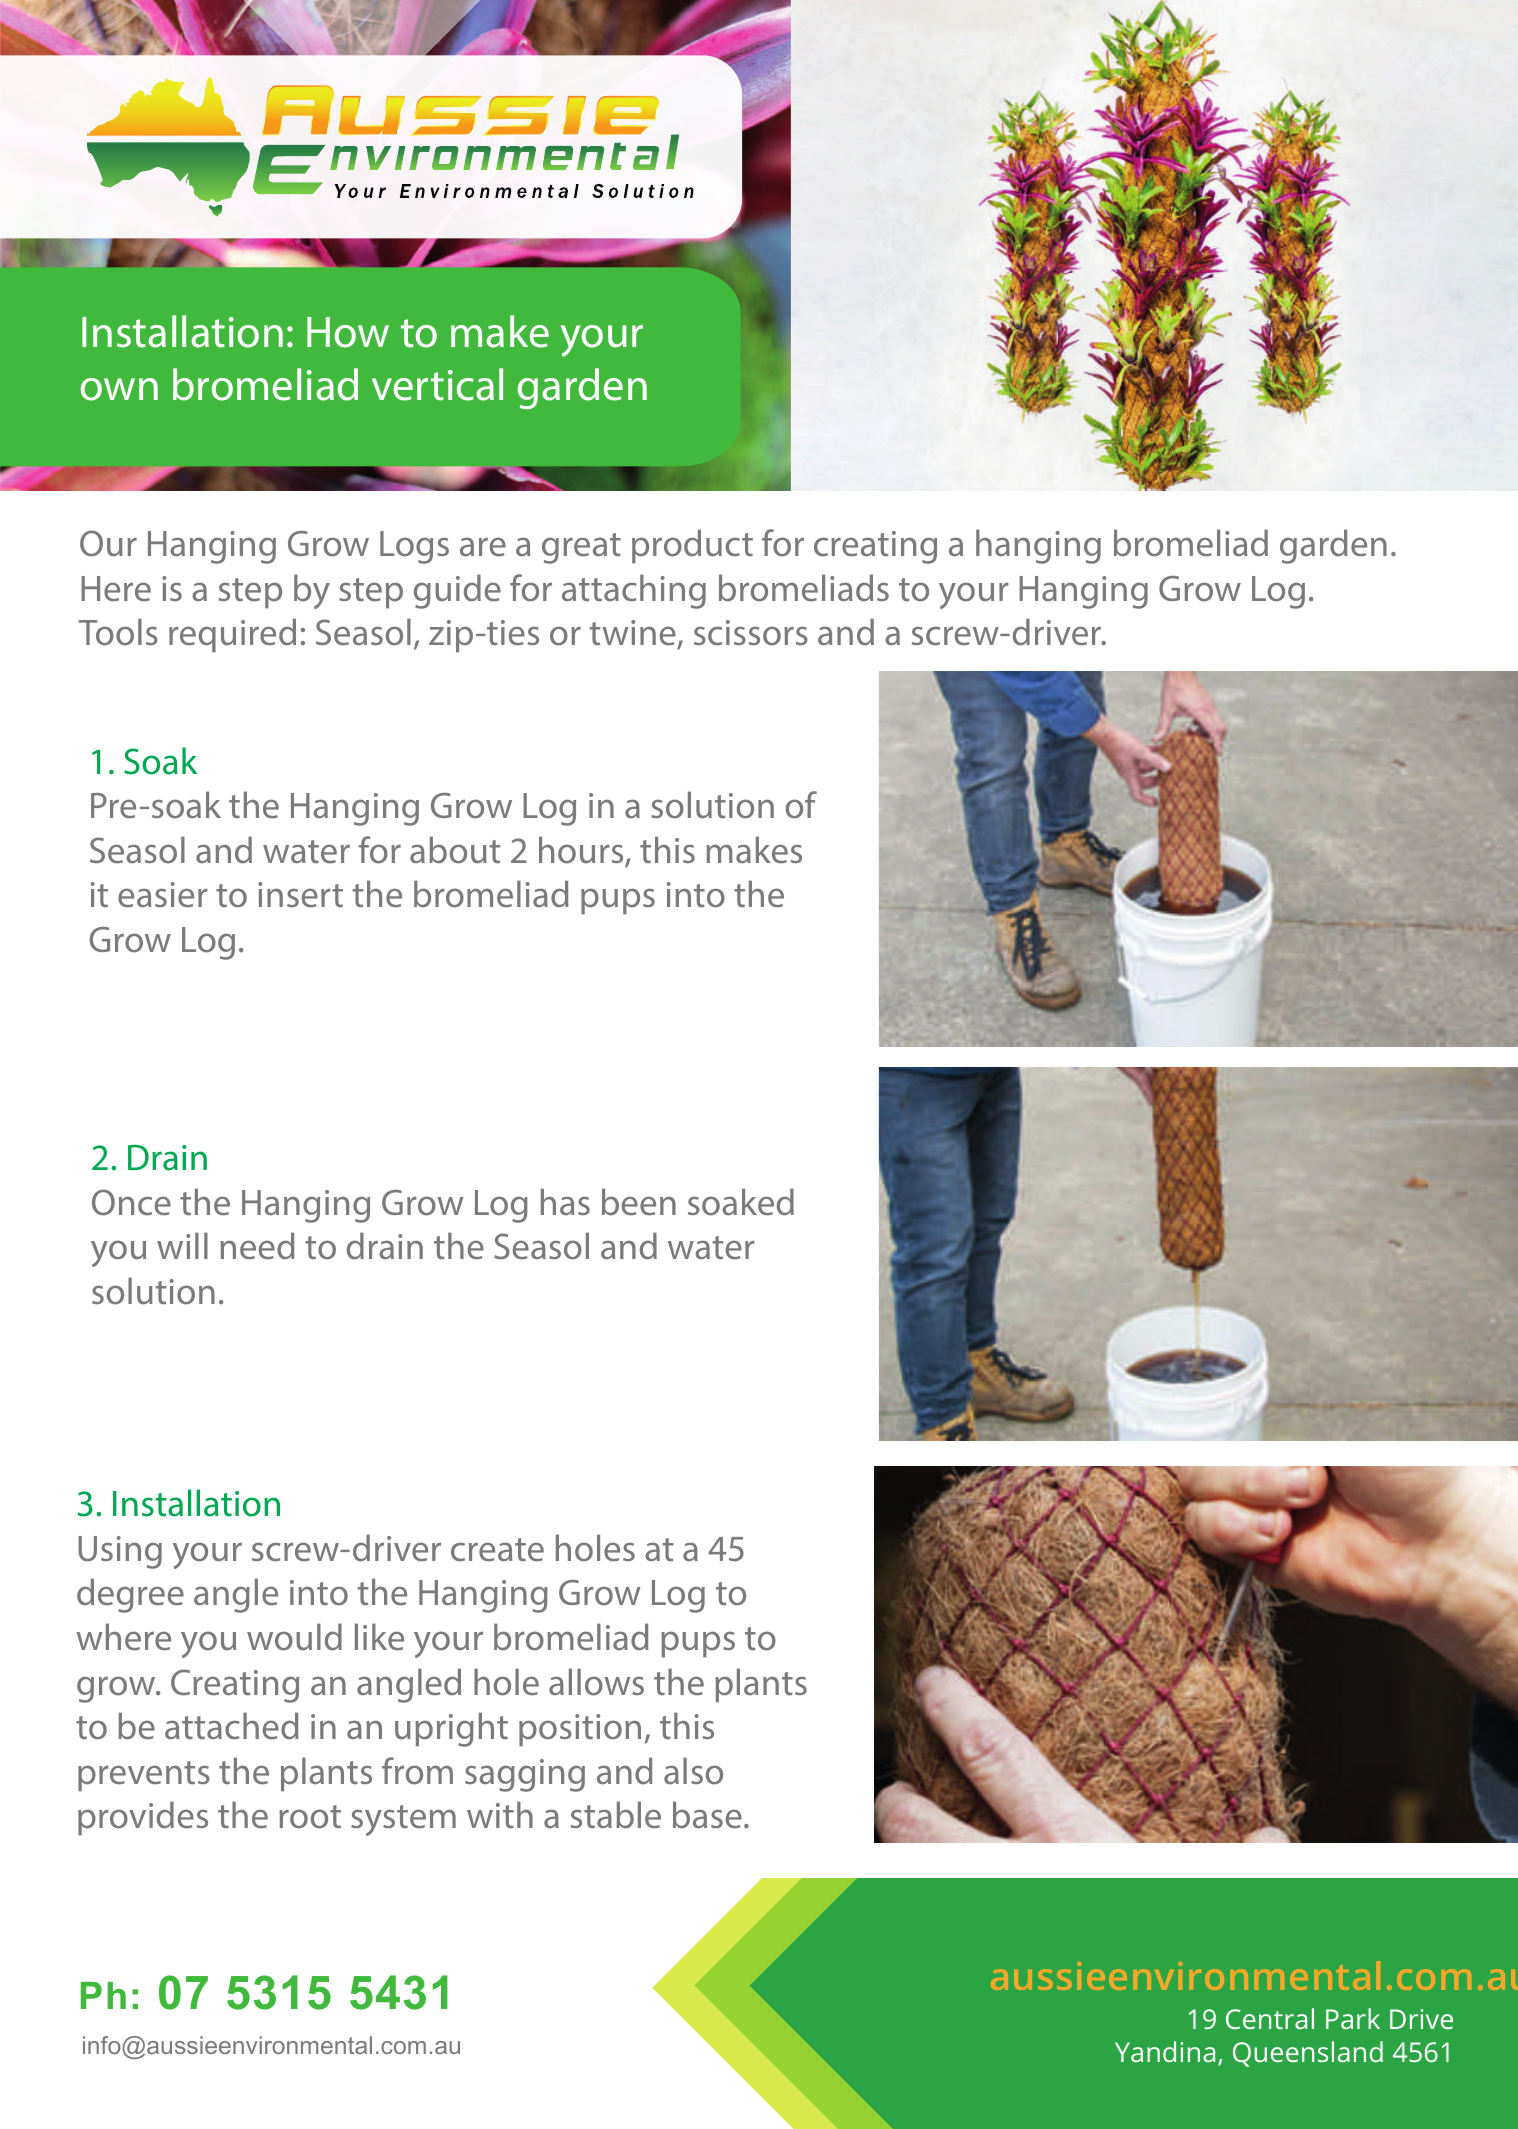 This screenshot has width=1518, height=2129. What do you see at coordinates (582, 851) in the screenshot?
I see `hours` at bounding box center [582, 851].
